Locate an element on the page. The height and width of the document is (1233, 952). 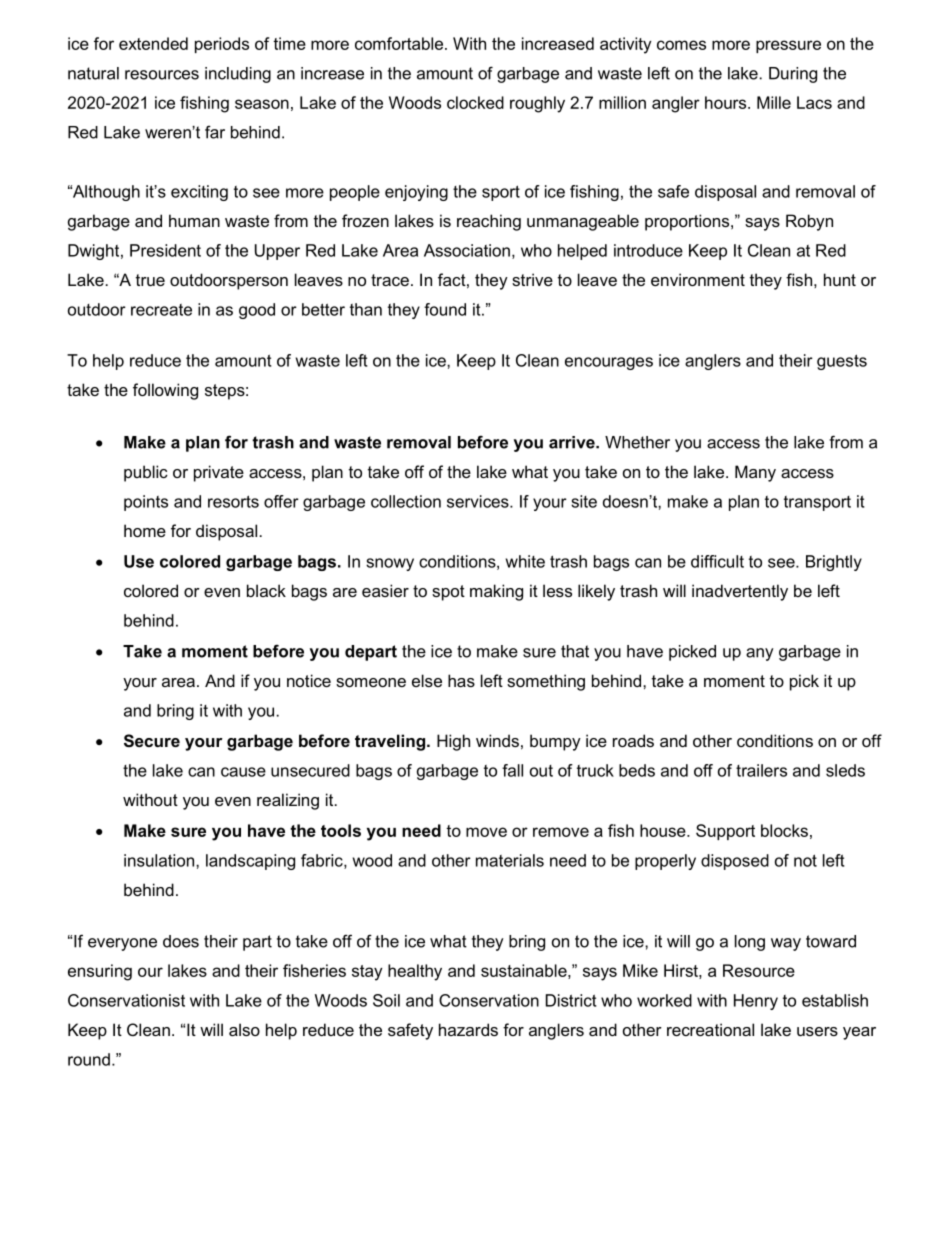
clocked is located at coordinates (475, 102).
